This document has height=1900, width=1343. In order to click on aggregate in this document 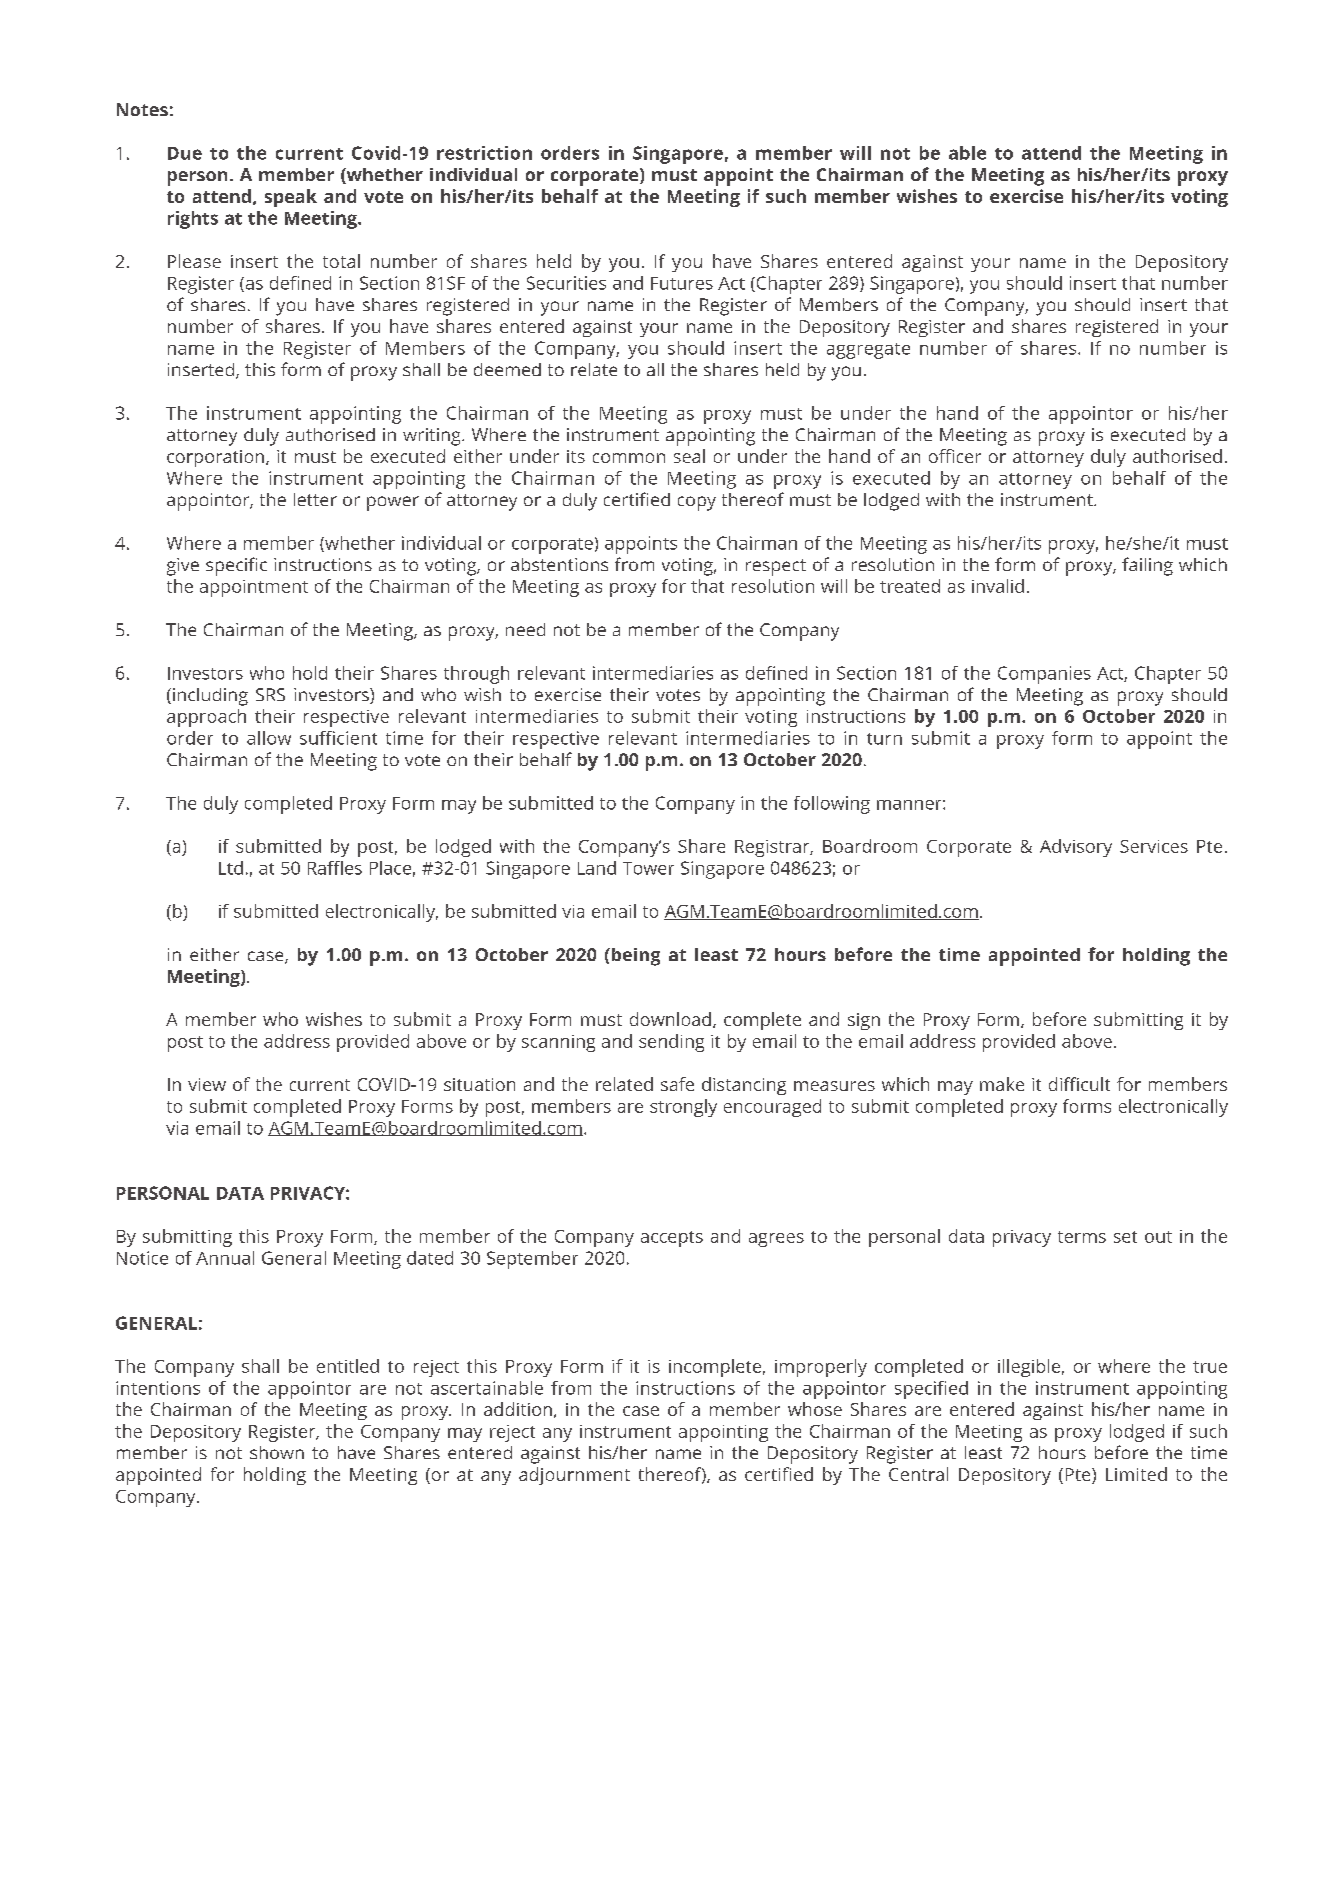, I will do `click(868, 351)`.
